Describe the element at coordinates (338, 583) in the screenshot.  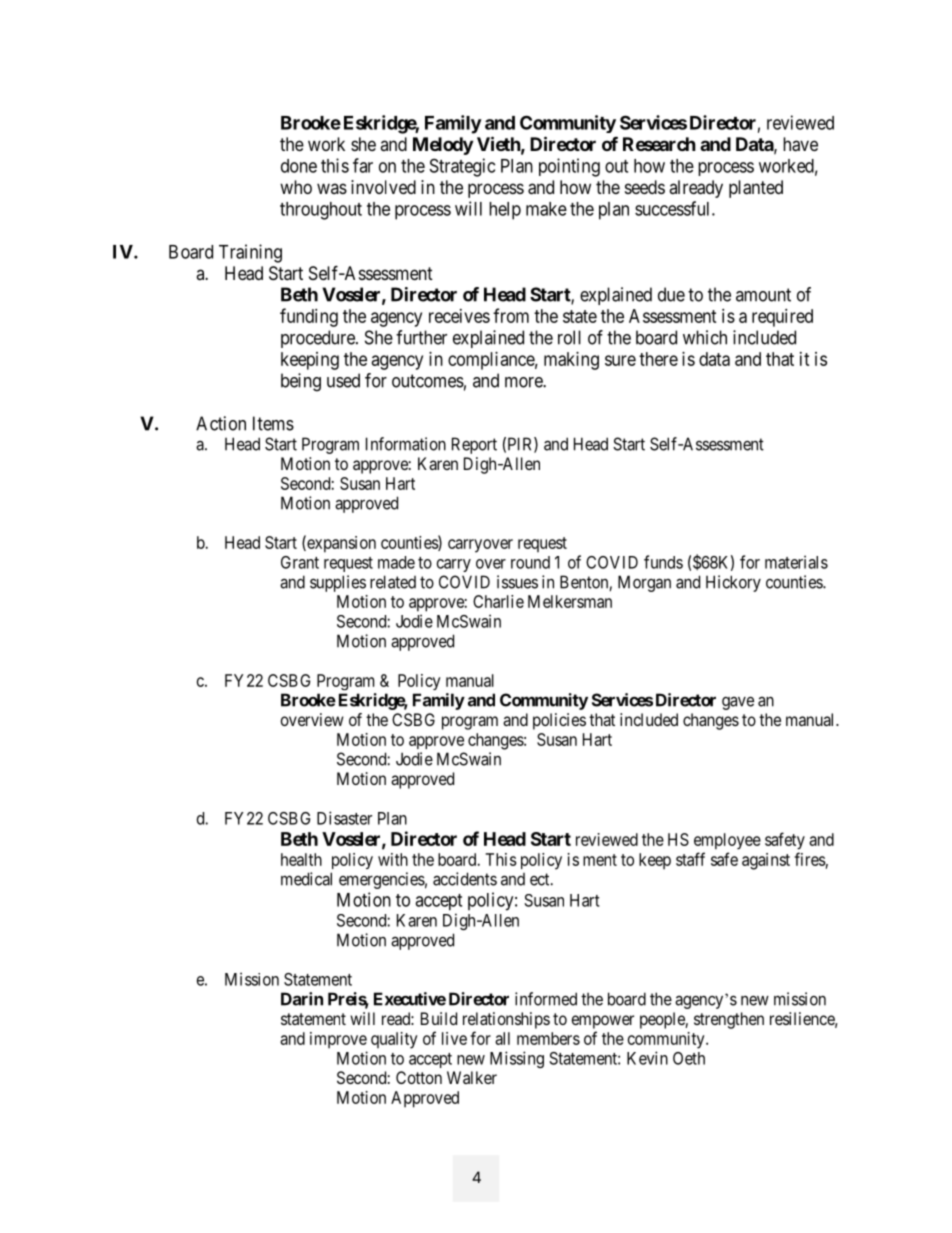
I see `supplies` at that location.
